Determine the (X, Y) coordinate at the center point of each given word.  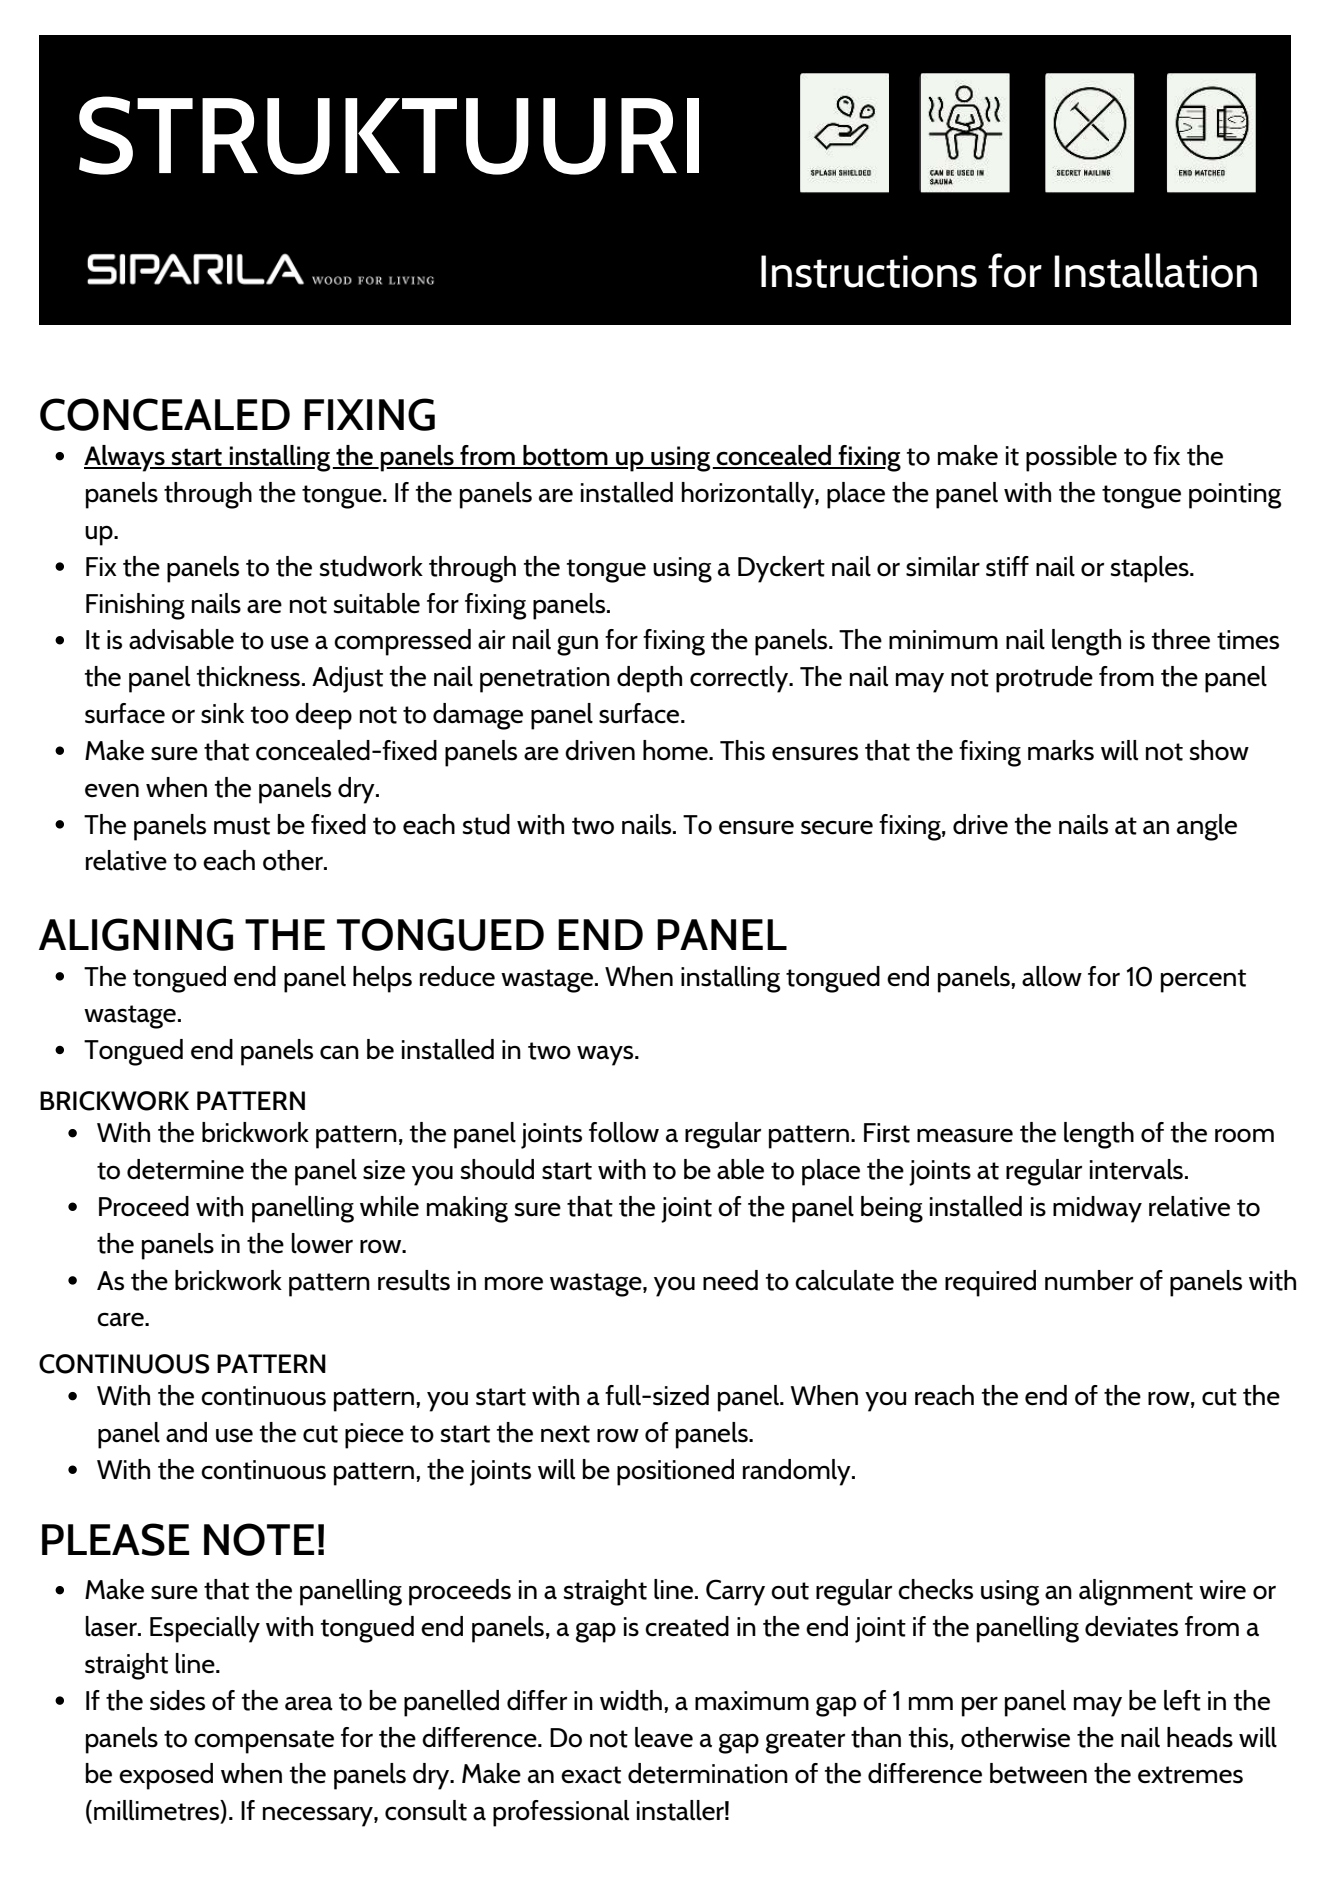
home (676, 750)
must (242, 826)
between (1038, 1773)
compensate (264, 1742)
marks (1061, 750)
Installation (1155, 270)
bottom (565, 456)
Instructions (869, 271)
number (1089, 1280)
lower (322, 1243)
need (730, 1280)
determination (708, 1773)
